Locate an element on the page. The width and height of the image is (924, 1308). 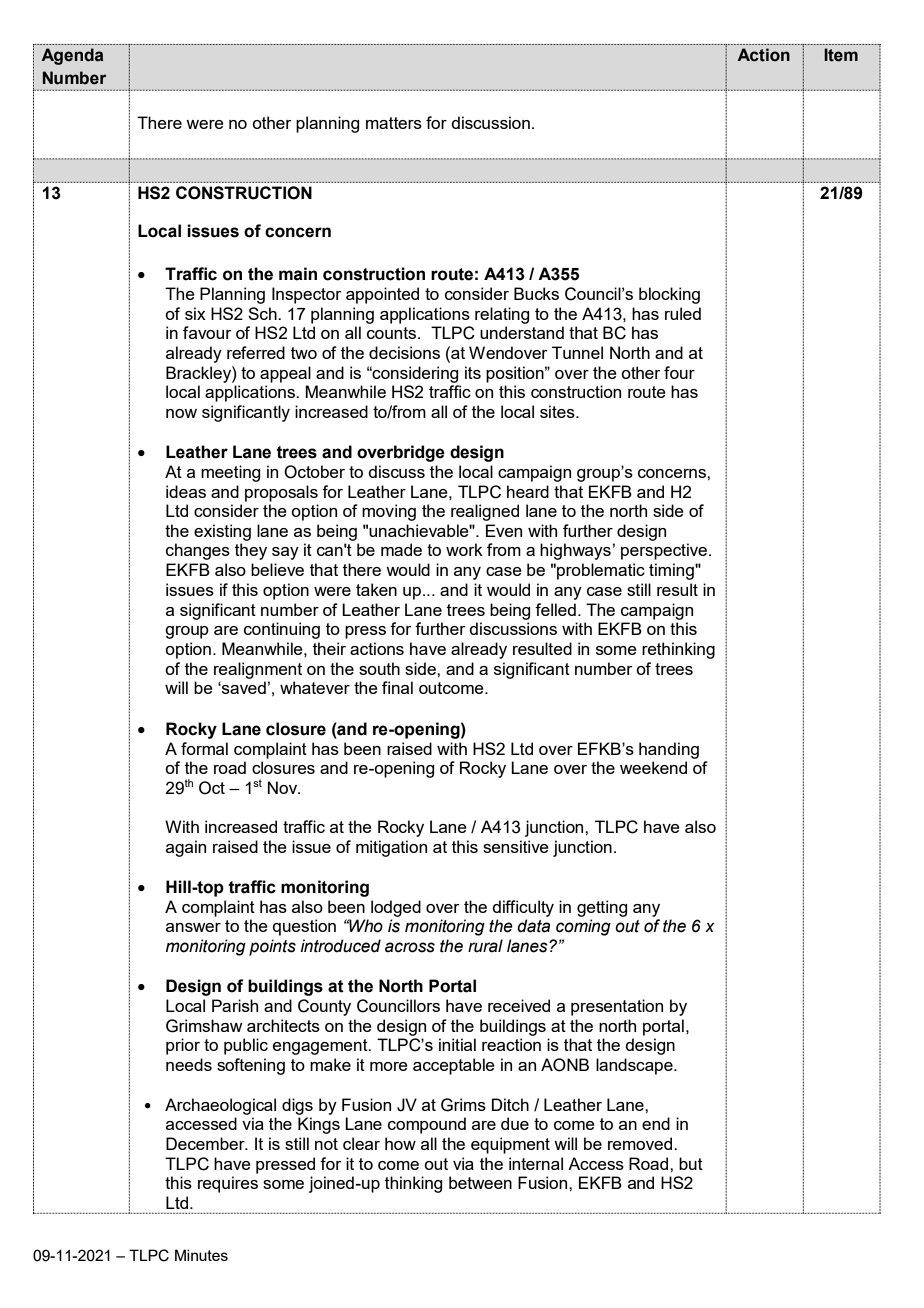
final is located at coordinates (397, 687).
